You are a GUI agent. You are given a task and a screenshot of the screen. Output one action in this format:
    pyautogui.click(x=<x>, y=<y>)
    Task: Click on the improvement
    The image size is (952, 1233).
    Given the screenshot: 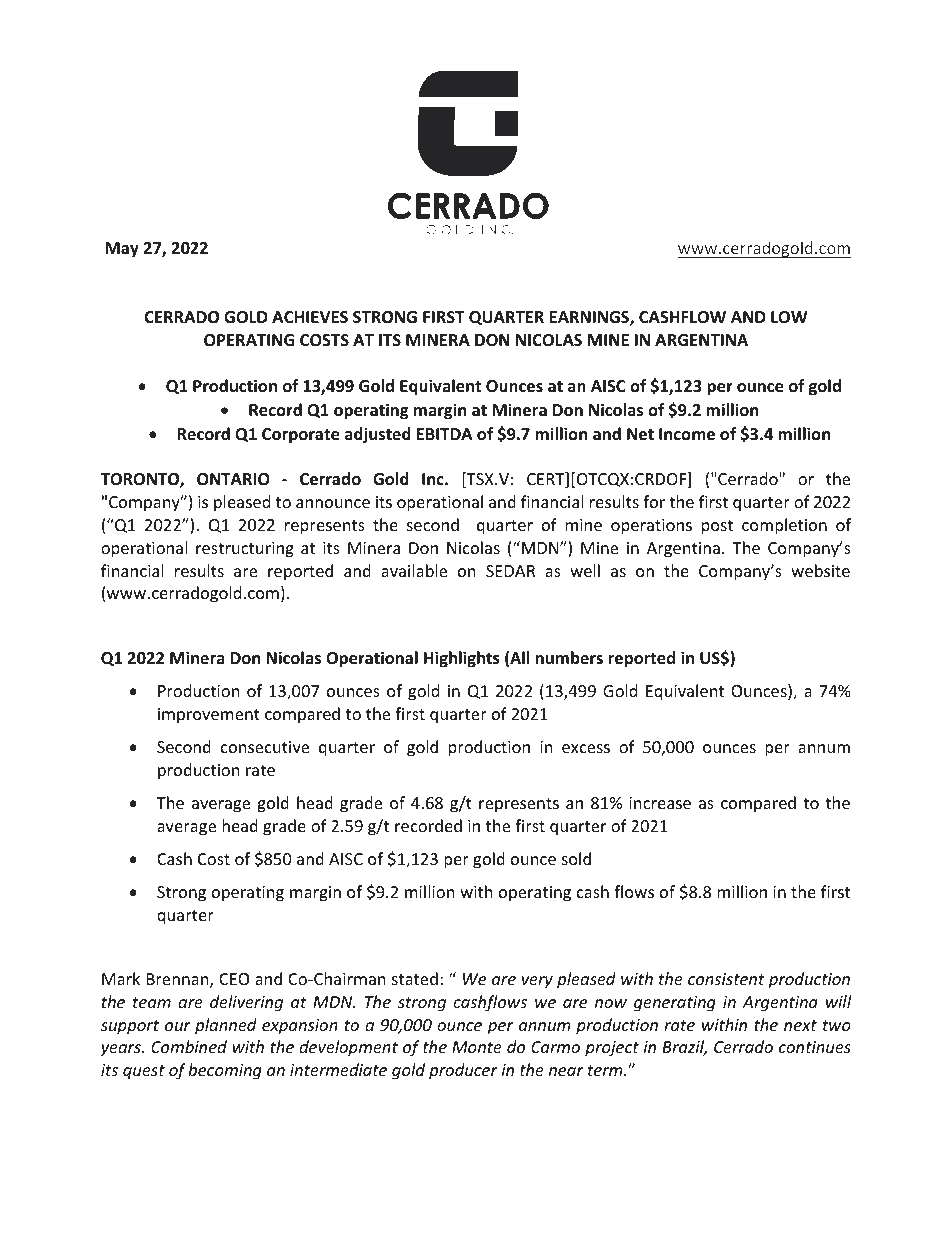 What is the action you would take?
    pyautogui.click(x=209, y=716)
